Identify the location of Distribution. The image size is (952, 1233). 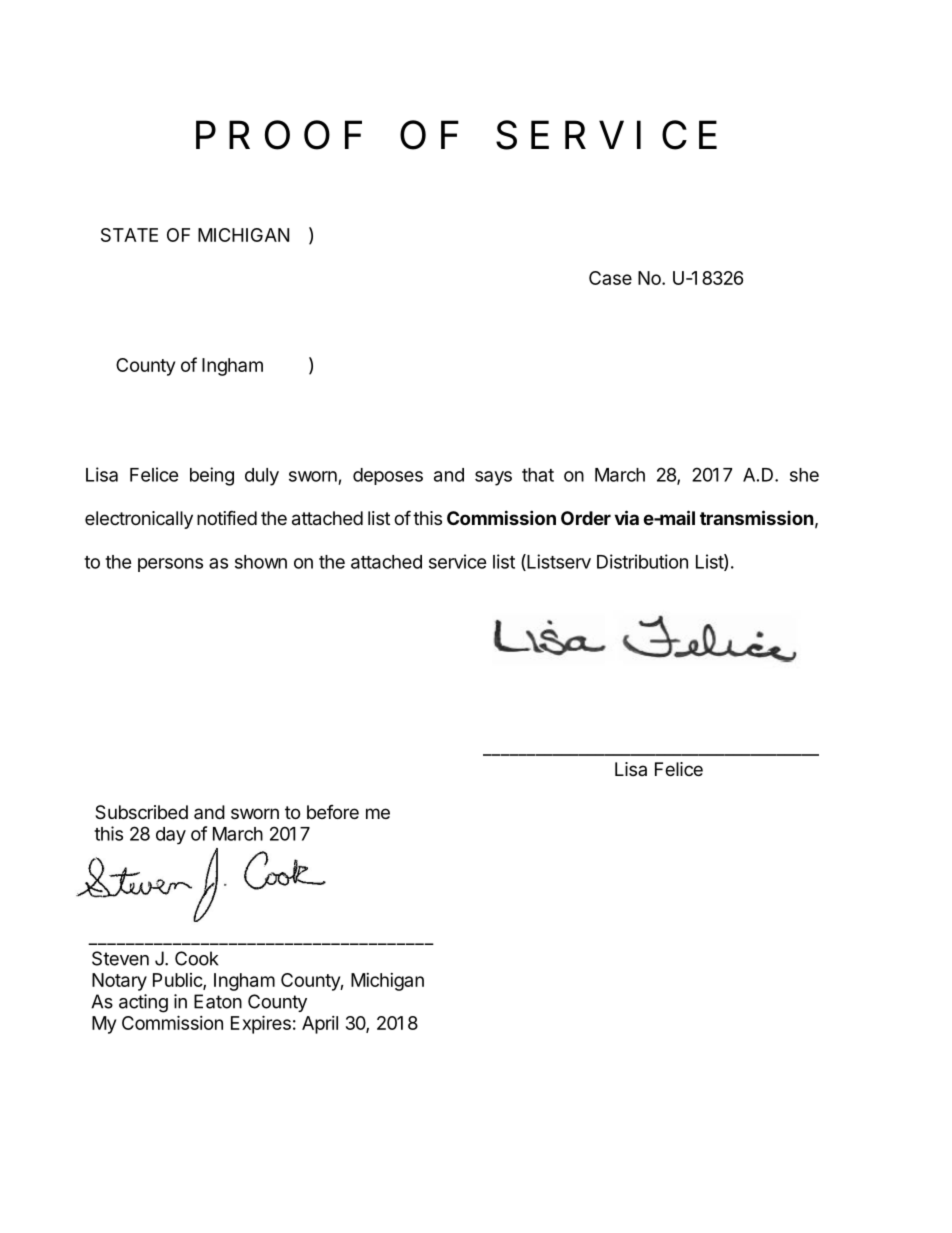
(642, 561).
